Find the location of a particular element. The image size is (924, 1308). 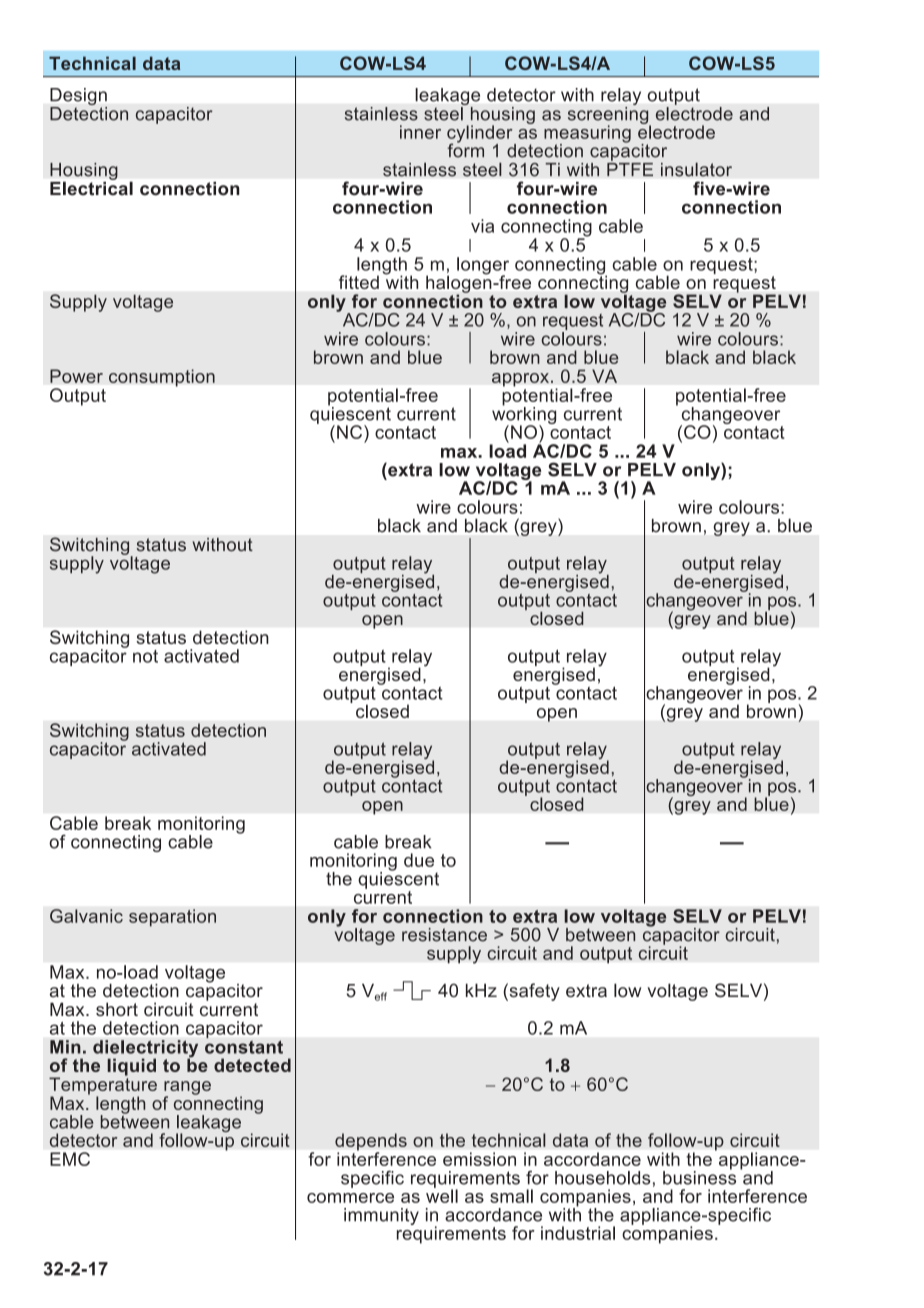

EMC is located at coordinates (70, 1159).
